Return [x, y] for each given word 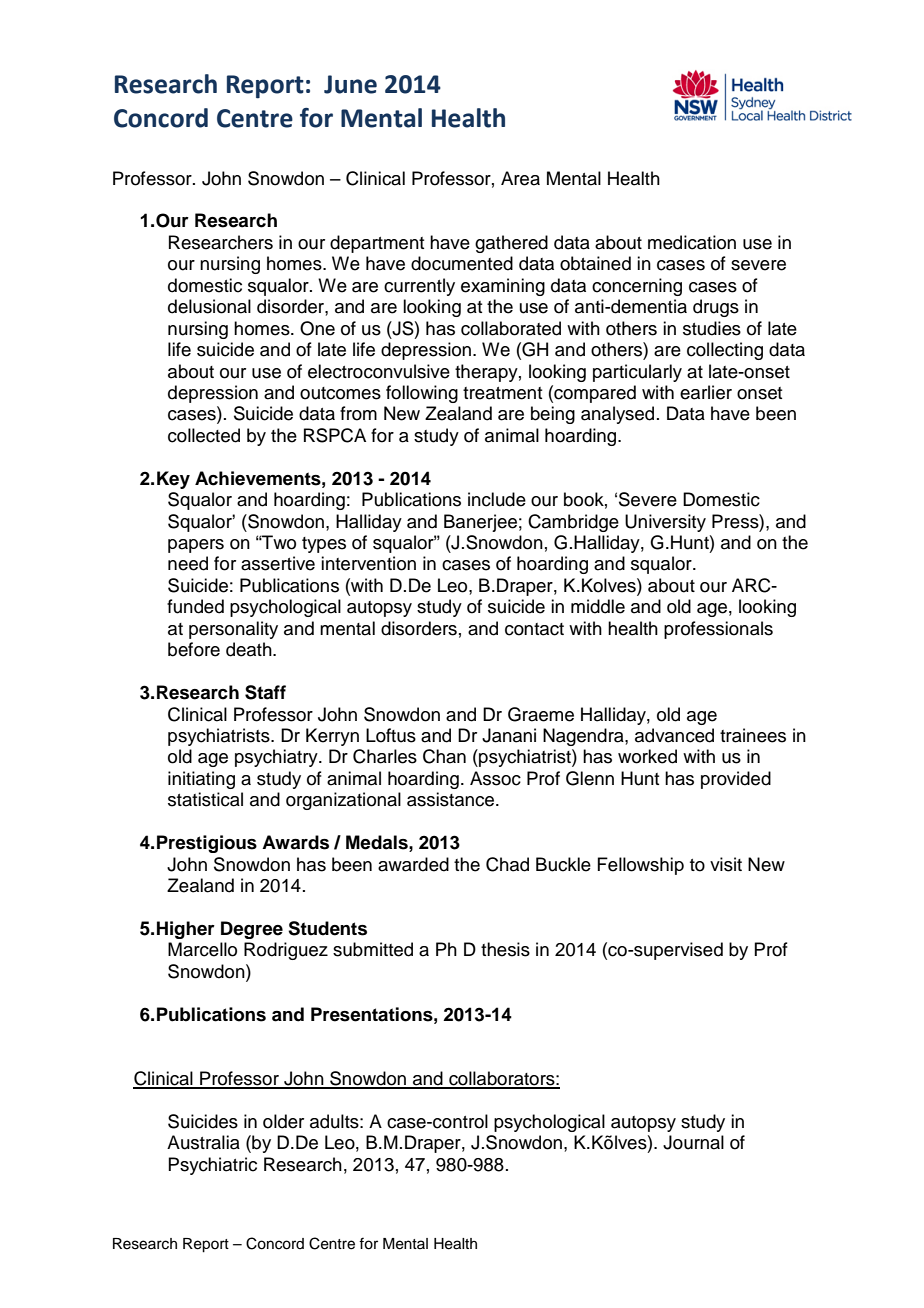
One [317, 328]
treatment [502, 393]
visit [726, 864]
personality [233, 630]
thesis [505, 949]
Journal [693, 1142]
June [350, 84]
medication [692, 242]
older [283, 1121]
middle [598, 606]
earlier [706, 392]
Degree [252, 930]
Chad [507, 864]
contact [534, 629]
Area [520, 178]
